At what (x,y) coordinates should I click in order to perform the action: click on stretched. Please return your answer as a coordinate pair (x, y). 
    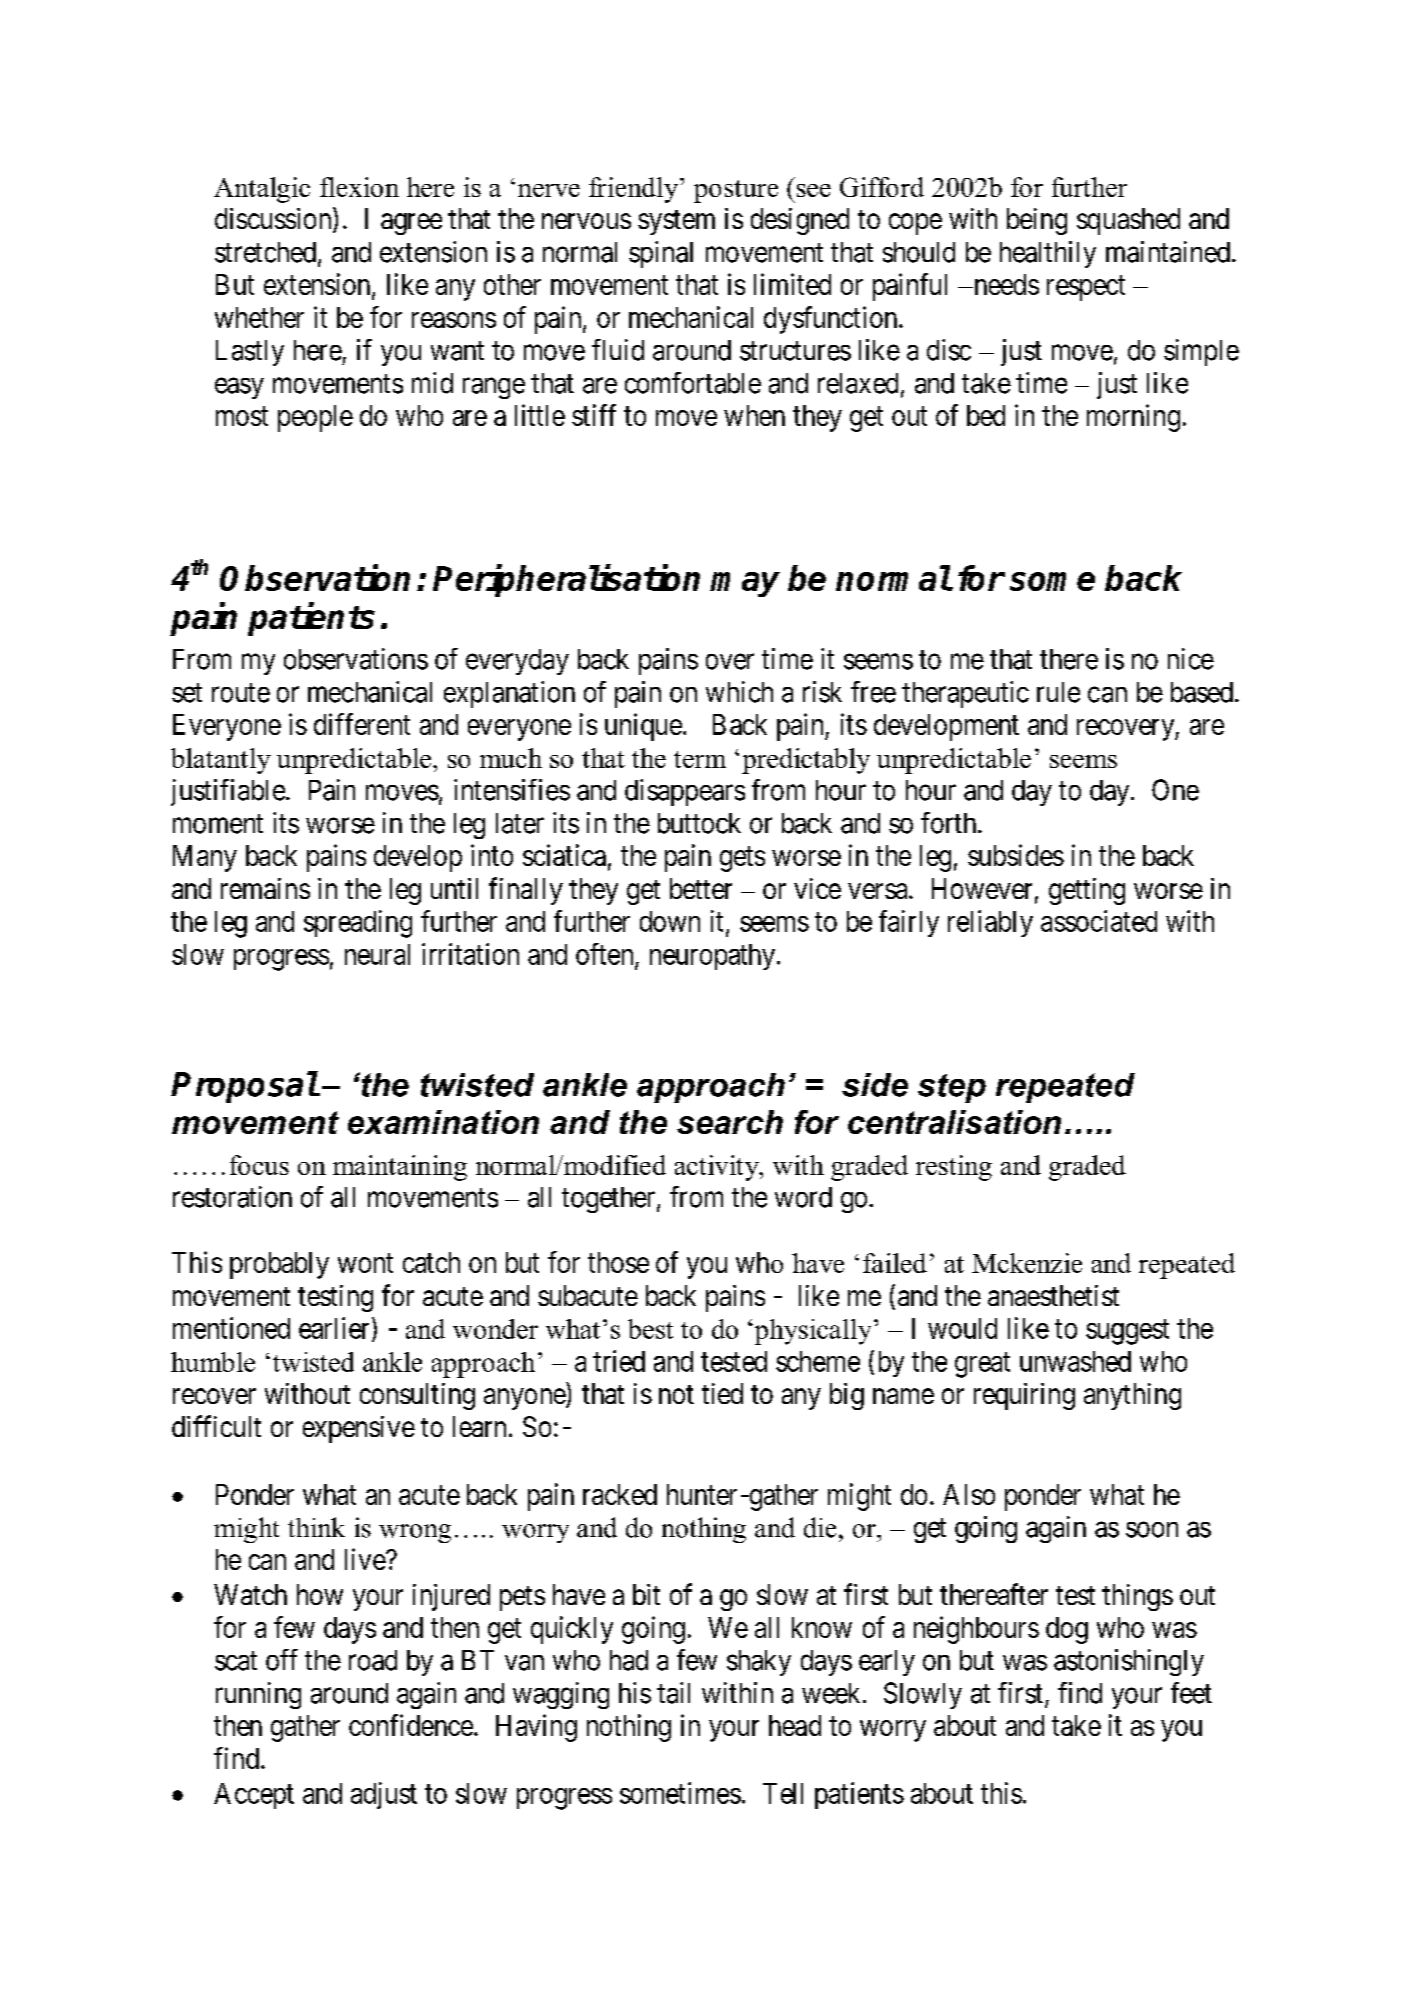
    Looking at the image, I should click on (265, 252).
